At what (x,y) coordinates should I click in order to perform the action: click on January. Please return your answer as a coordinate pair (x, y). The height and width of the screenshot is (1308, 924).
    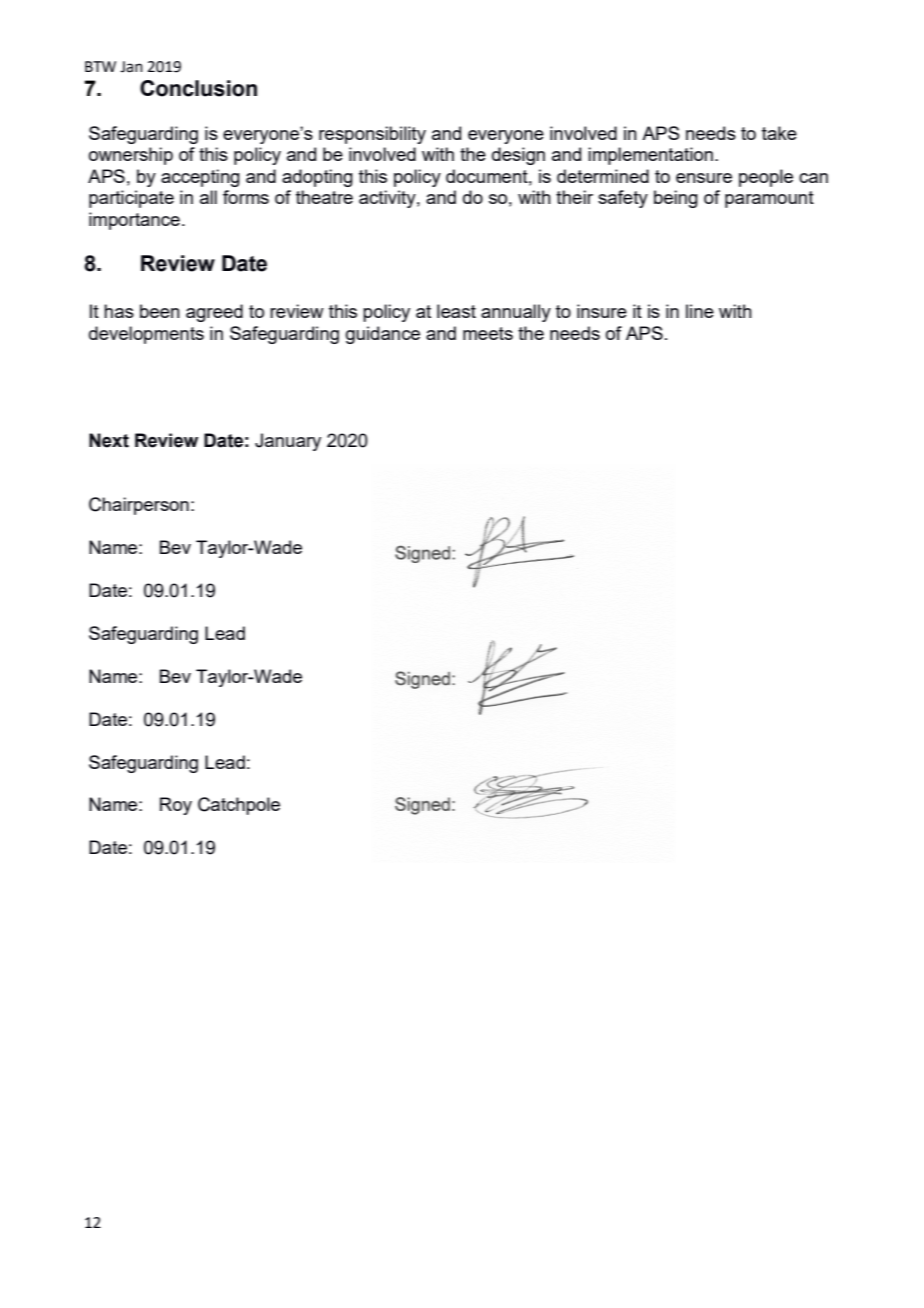
    Looking at the image, I should click on (288, 442).
